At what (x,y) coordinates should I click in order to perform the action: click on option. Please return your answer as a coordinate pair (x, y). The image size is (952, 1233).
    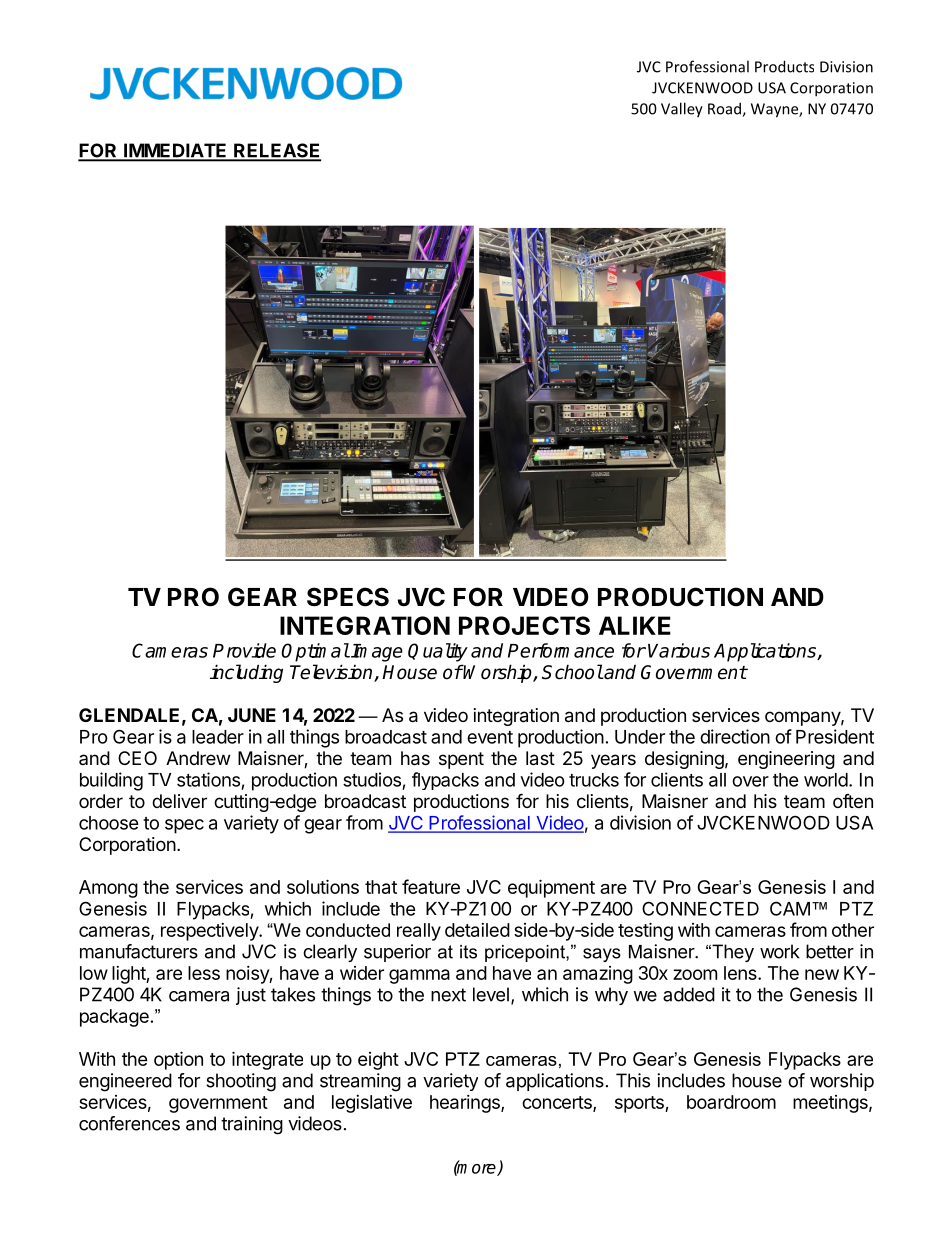
    Looking at the image, I should click on (178, 1060).
